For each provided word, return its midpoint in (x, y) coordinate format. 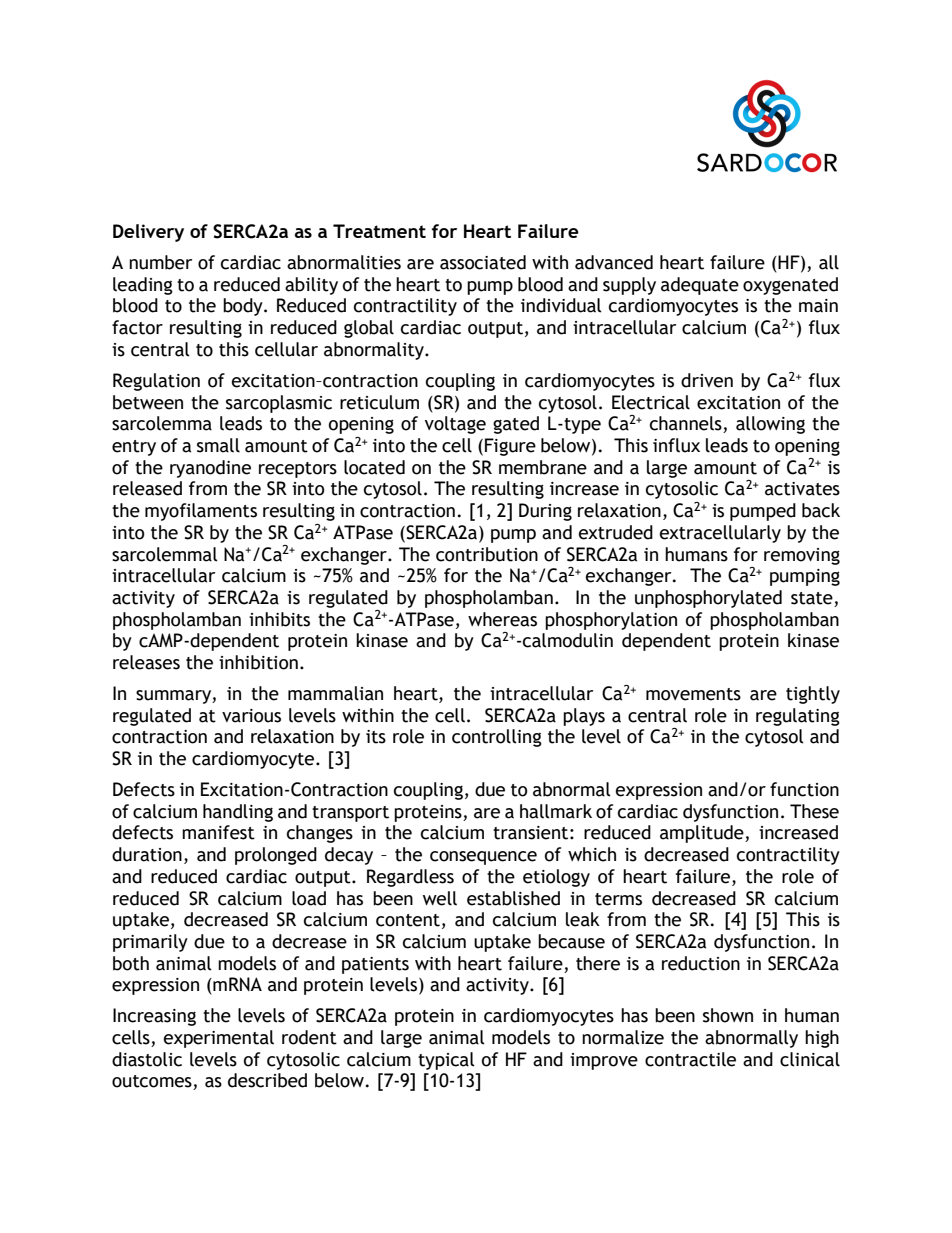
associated (483, 262)
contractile (690, 1059)
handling (238, 813)
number (160, 262)
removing (802, 556)
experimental (219, 1039)
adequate (700, 286)
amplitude (703, 834)
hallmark (556, 811)
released (147, 488)
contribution (487, 554)
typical (446, 1061)
